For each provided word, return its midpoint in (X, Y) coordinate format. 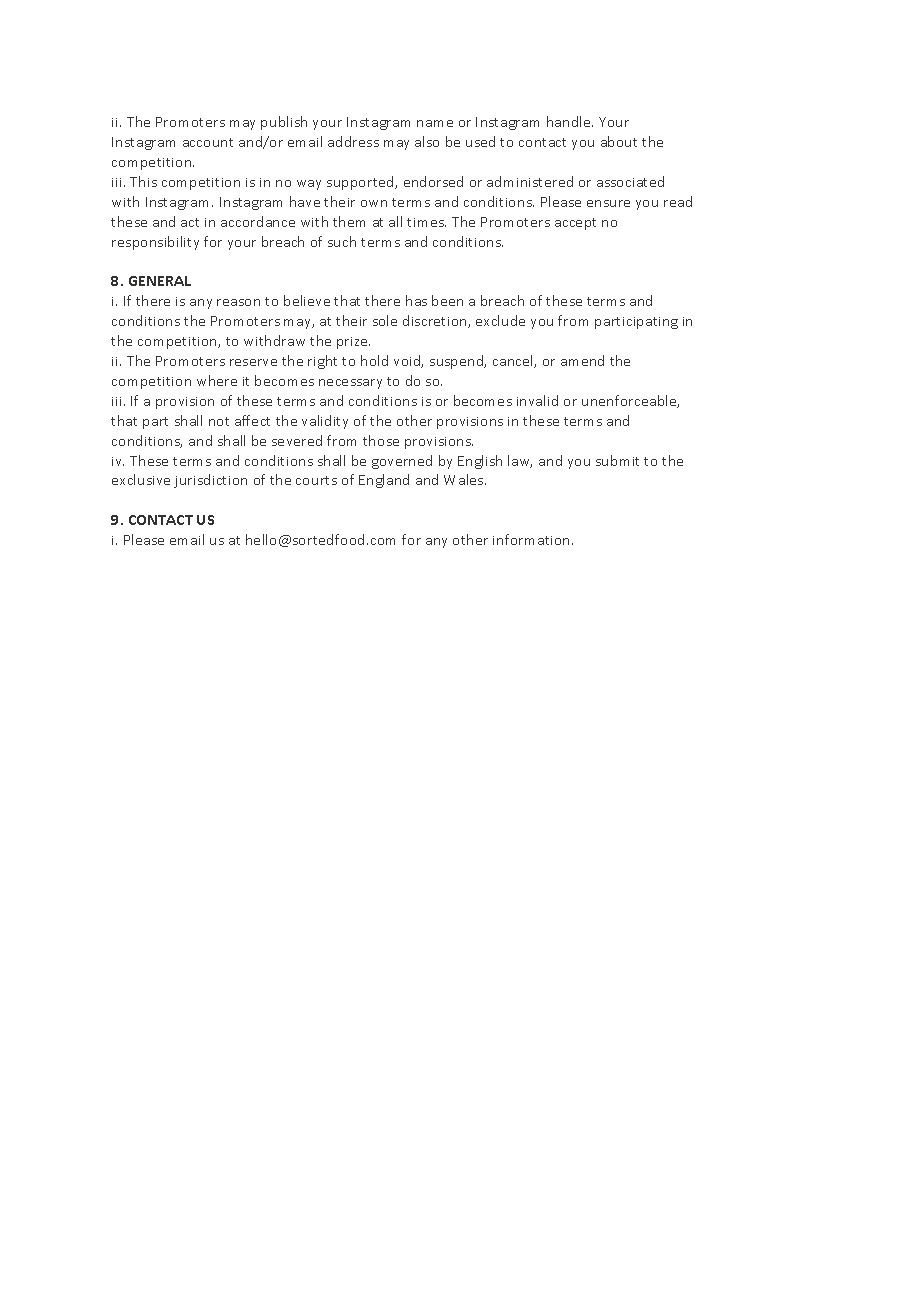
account (208, 142)
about (619, 141)
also (427, 141)
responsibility (155, 243)
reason (238, 302)
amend (582, 360)
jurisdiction (210, 481)
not (219, 421)
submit (617, 460)
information (533, 539)
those (381, 440)
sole (385, 320)
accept (575, 224)
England (384, 481)
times (426, 222)
